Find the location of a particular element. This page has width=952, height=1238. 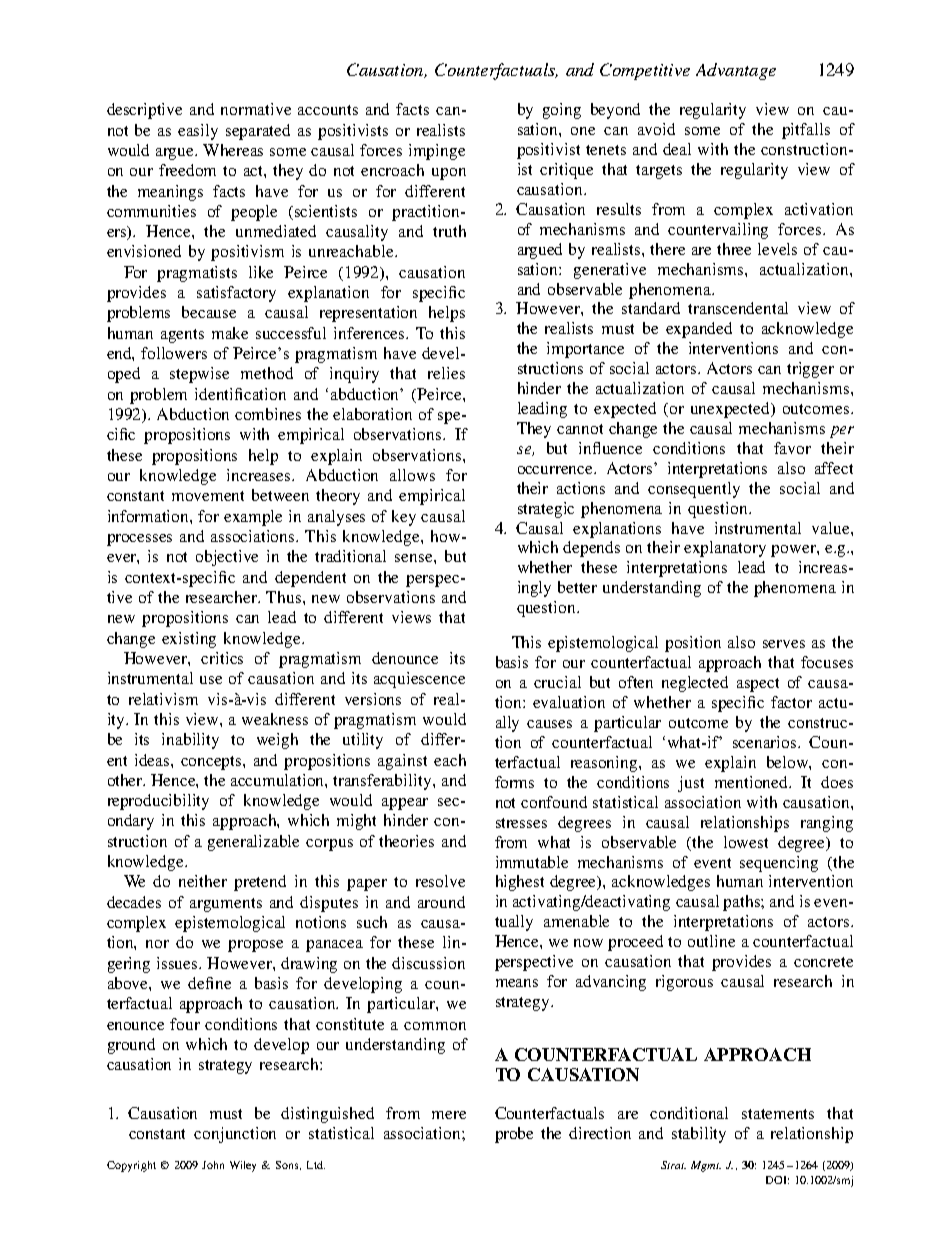

existing is located at coordinates (189, 640).
